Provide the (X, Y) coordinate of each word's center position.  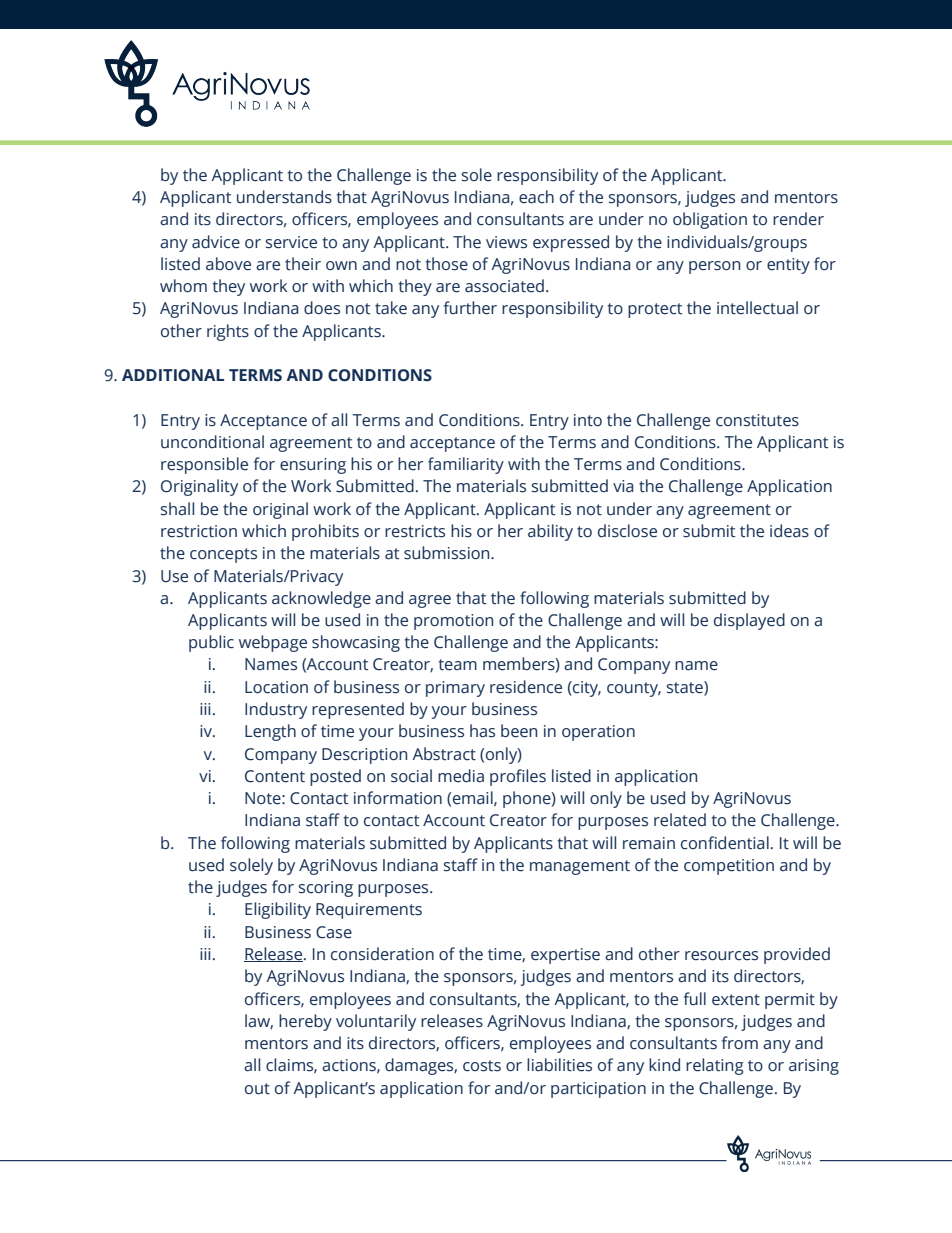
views (506, 242)
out (257, 1089)
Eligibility (278, 910)
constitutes (757, 420)
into (588, 420)
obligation (710, 220)
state (686, 688)
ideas (789, 531)
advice (216, 242)
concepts (223, 555)
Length (270, 732)
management (580, 867)
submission (448, 553)
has (482, 731)
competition (729, 867)
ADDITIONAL (173, 375)
